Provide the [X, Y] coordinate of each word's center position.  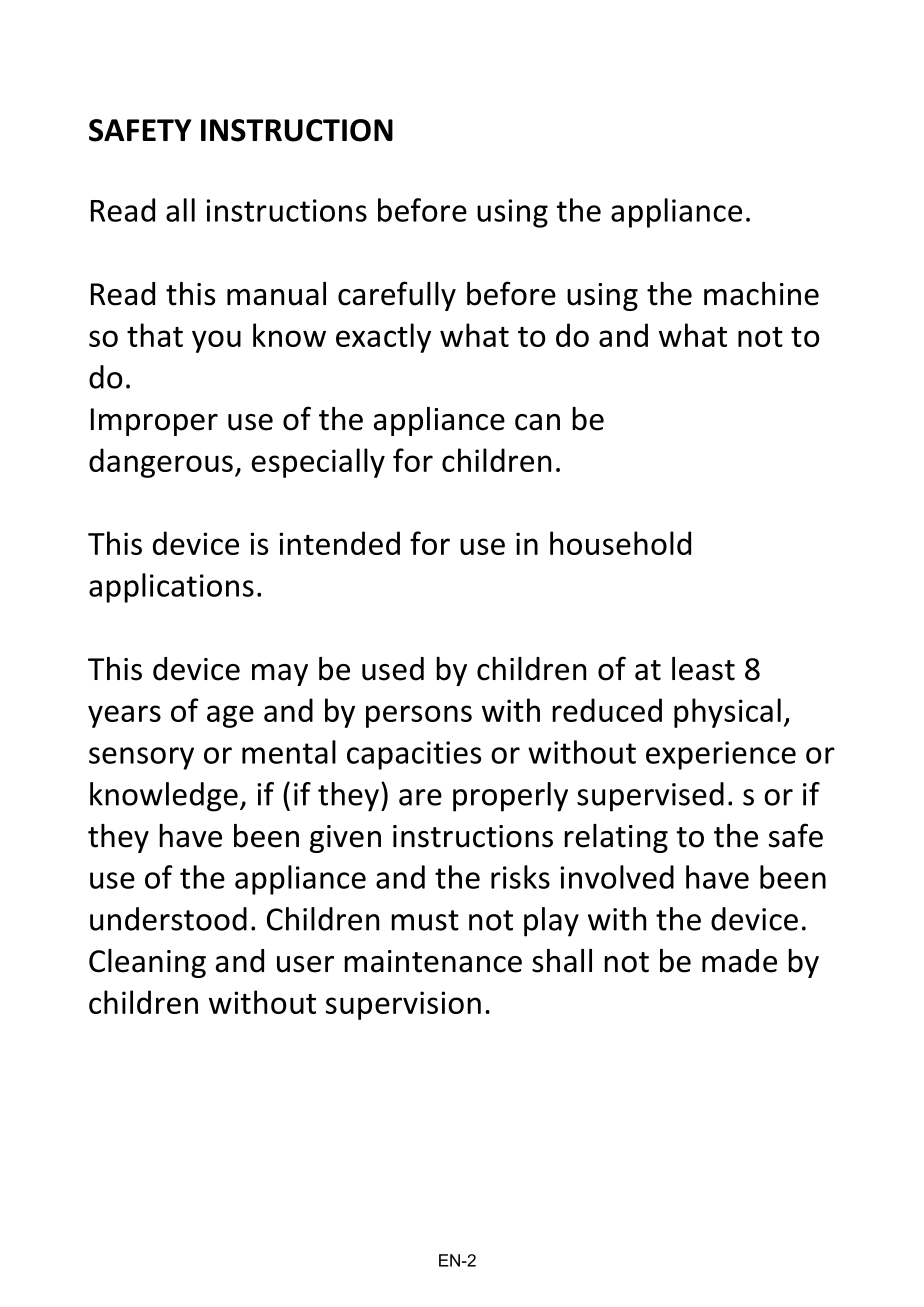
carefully [397, 296]
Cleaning [147, 963]
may [280, 675]
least [703, 669]
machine [761, 294]
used [393, 669]
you [216, 341]
